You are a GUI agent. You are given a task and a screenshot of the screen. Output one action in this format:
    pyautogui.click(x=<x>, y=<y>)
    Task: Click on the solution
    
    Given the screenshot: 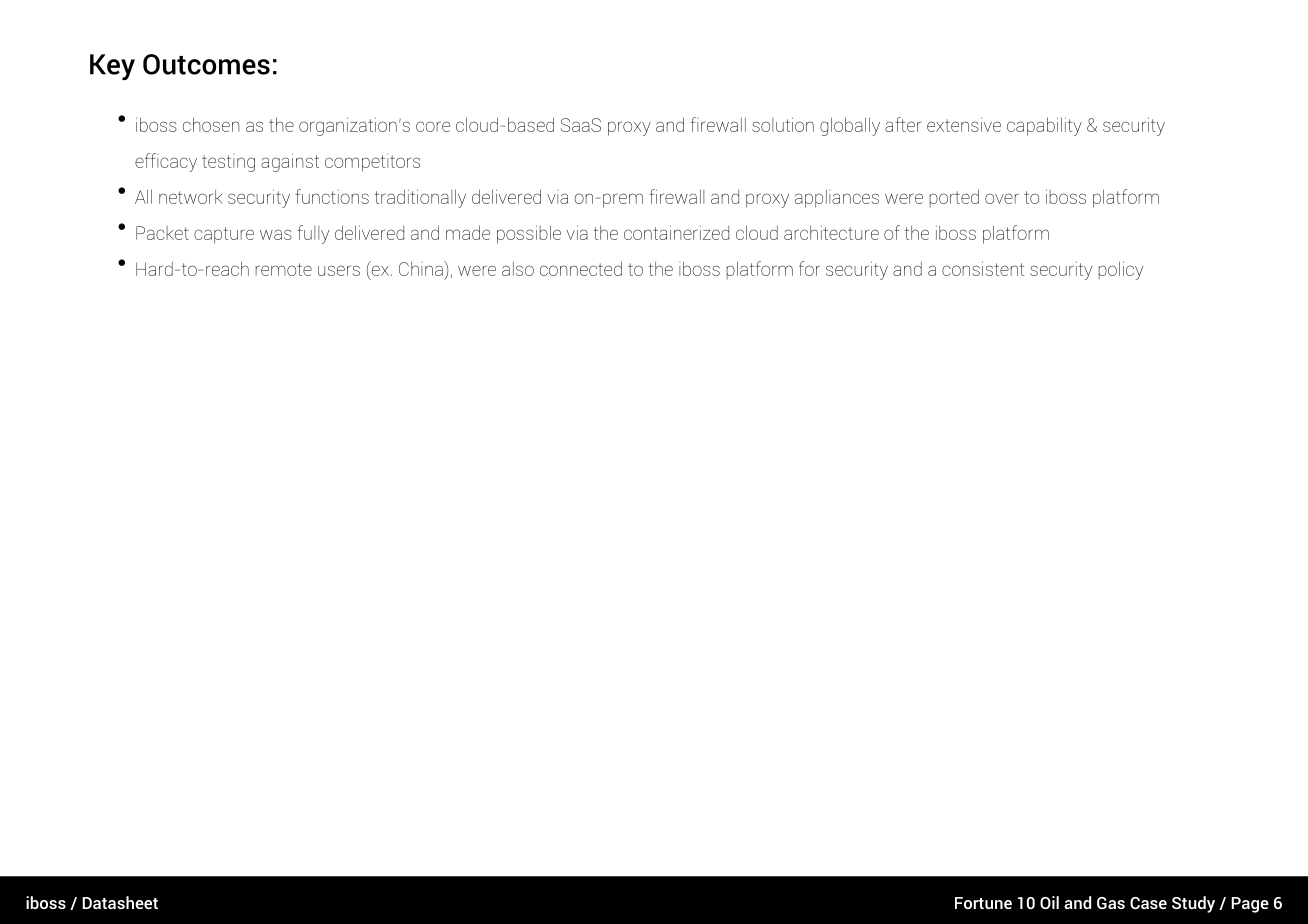 What is the action you would take?
    pyautogui.click(x=783, y=124)
